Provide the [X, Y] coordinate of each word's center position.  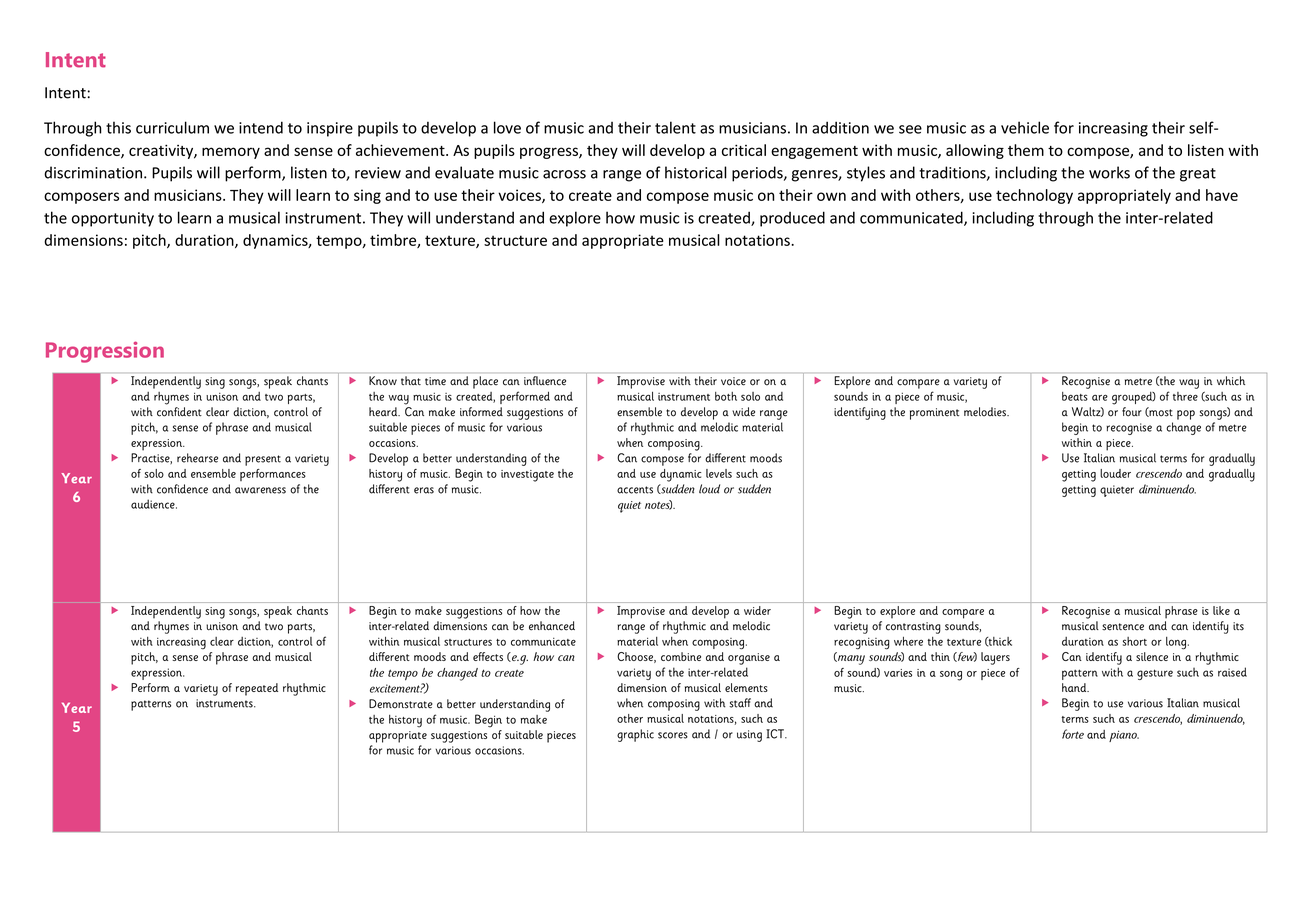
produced [792, 219]
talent [675, 127]
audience [154, 504]
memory [231, 153]
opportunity [113, 219]
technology [1034, 196]
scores [673, 735]
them [1026, 150]
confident [179, 412]
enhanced [552, 626]
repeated [257, 689]
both [726, 396]
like [1221, 610]
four [1132, 412]
